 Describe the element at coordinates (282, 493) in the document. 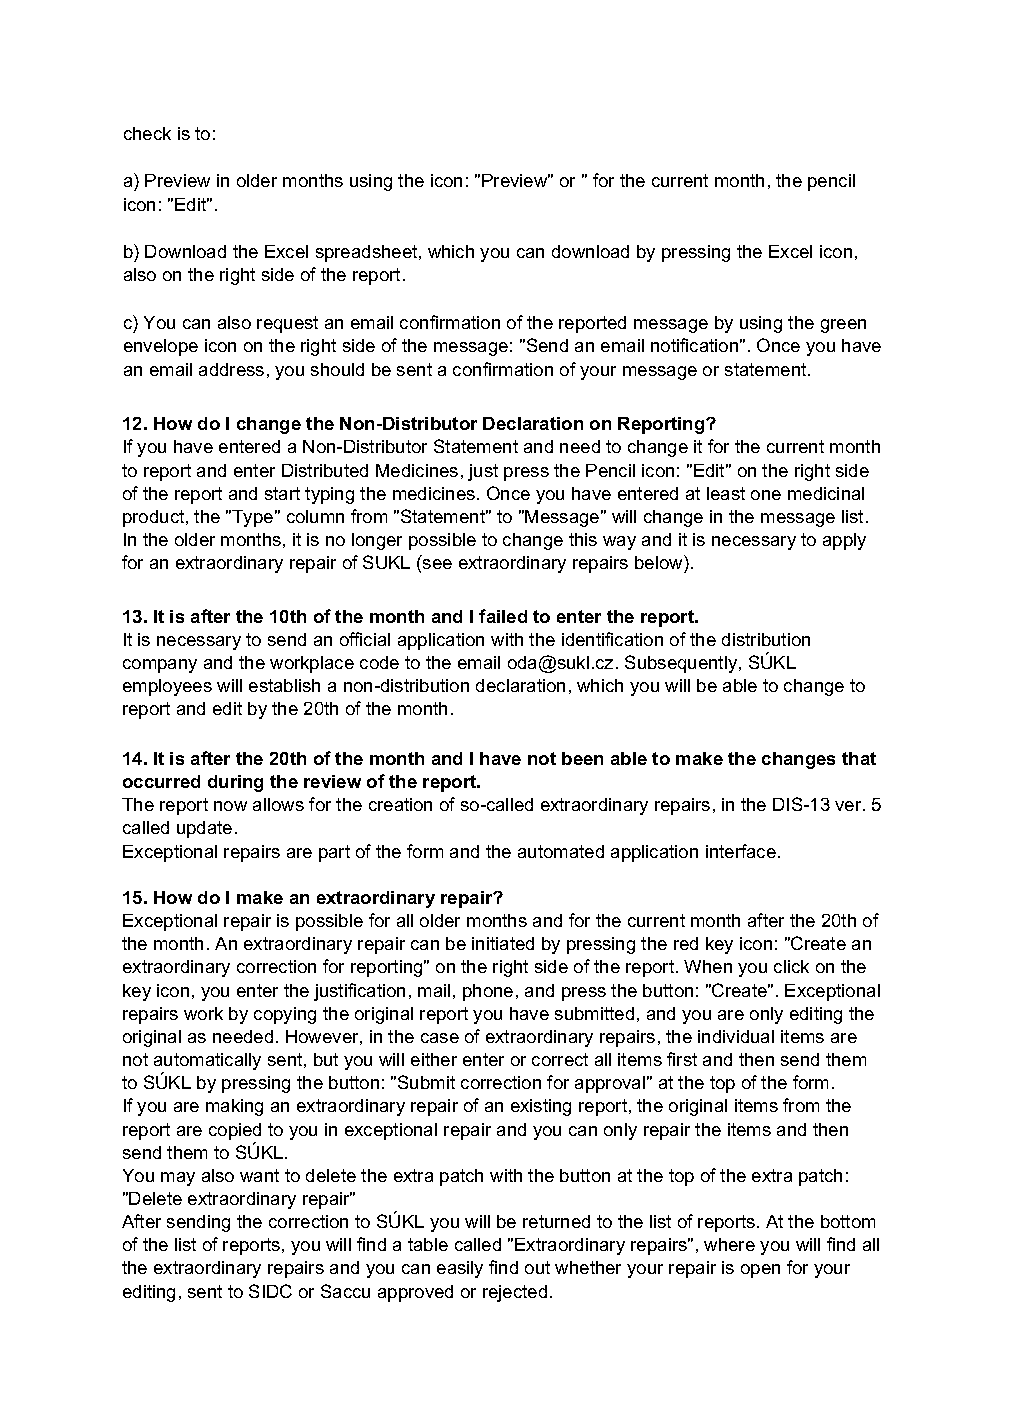

I see `start` at that location.
